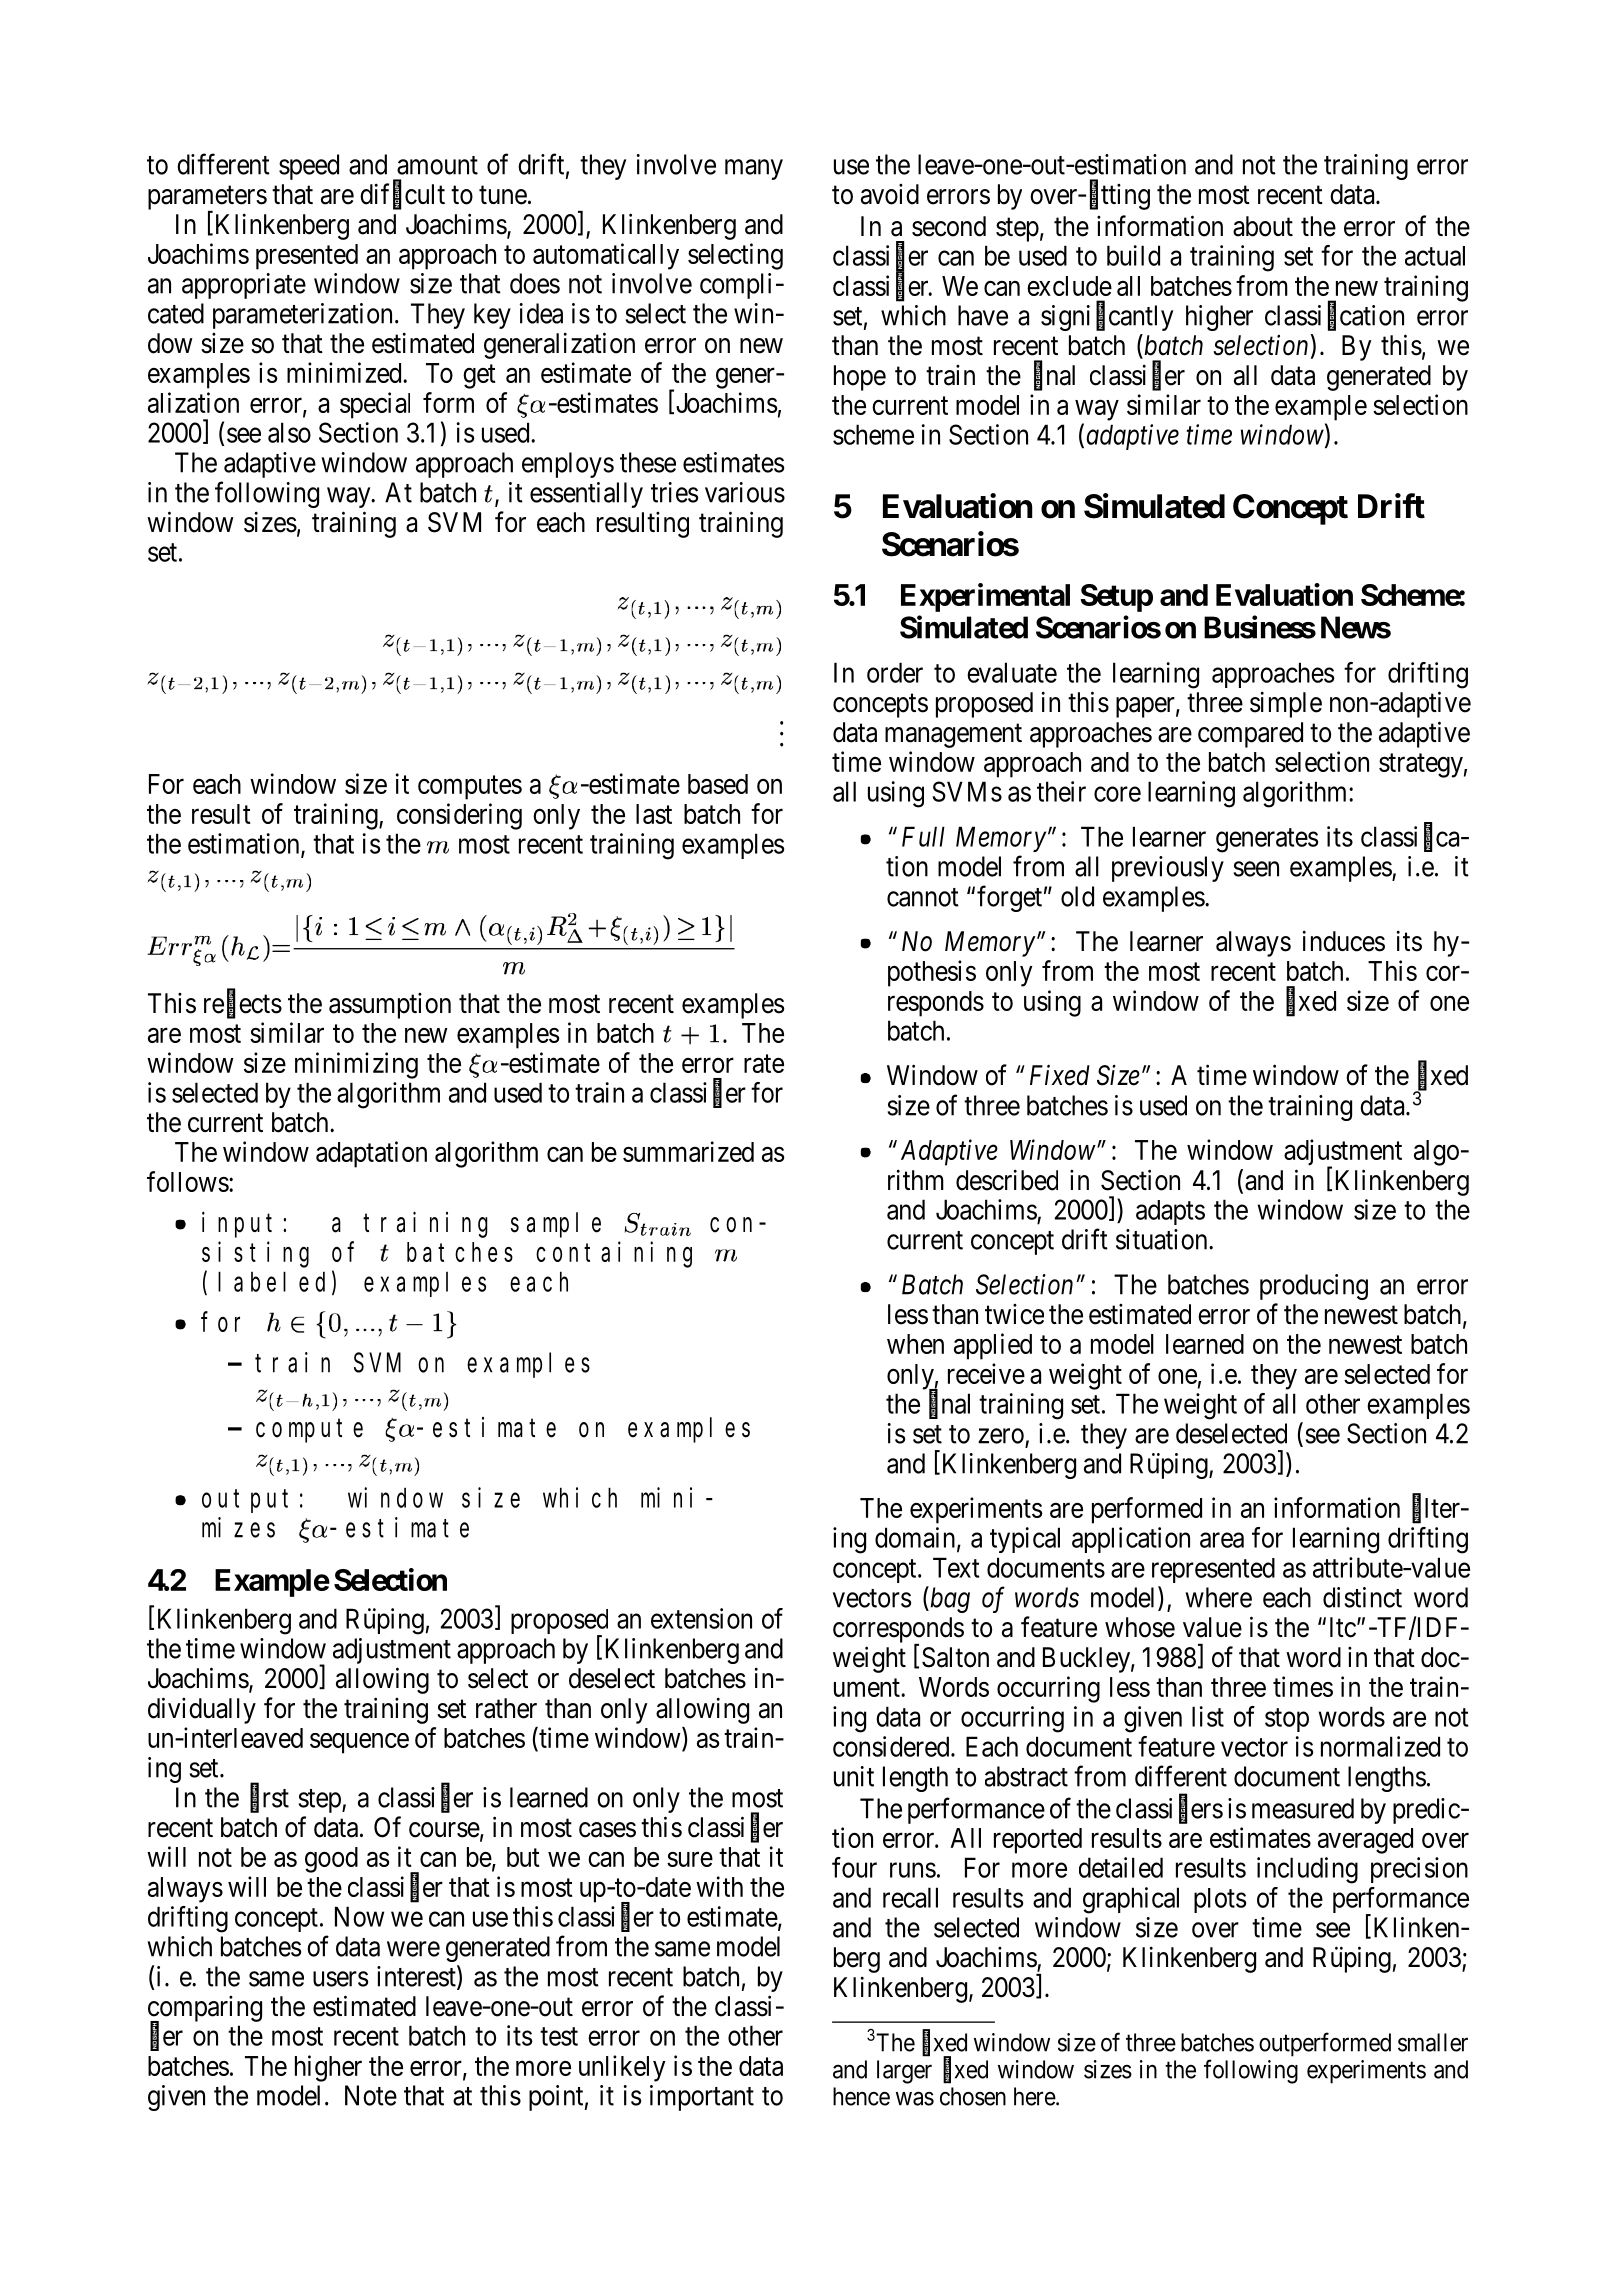  What do you see at coordinates (402, 195) in the screenshot?
I see `difficult` at bounding box center [402, 195].
